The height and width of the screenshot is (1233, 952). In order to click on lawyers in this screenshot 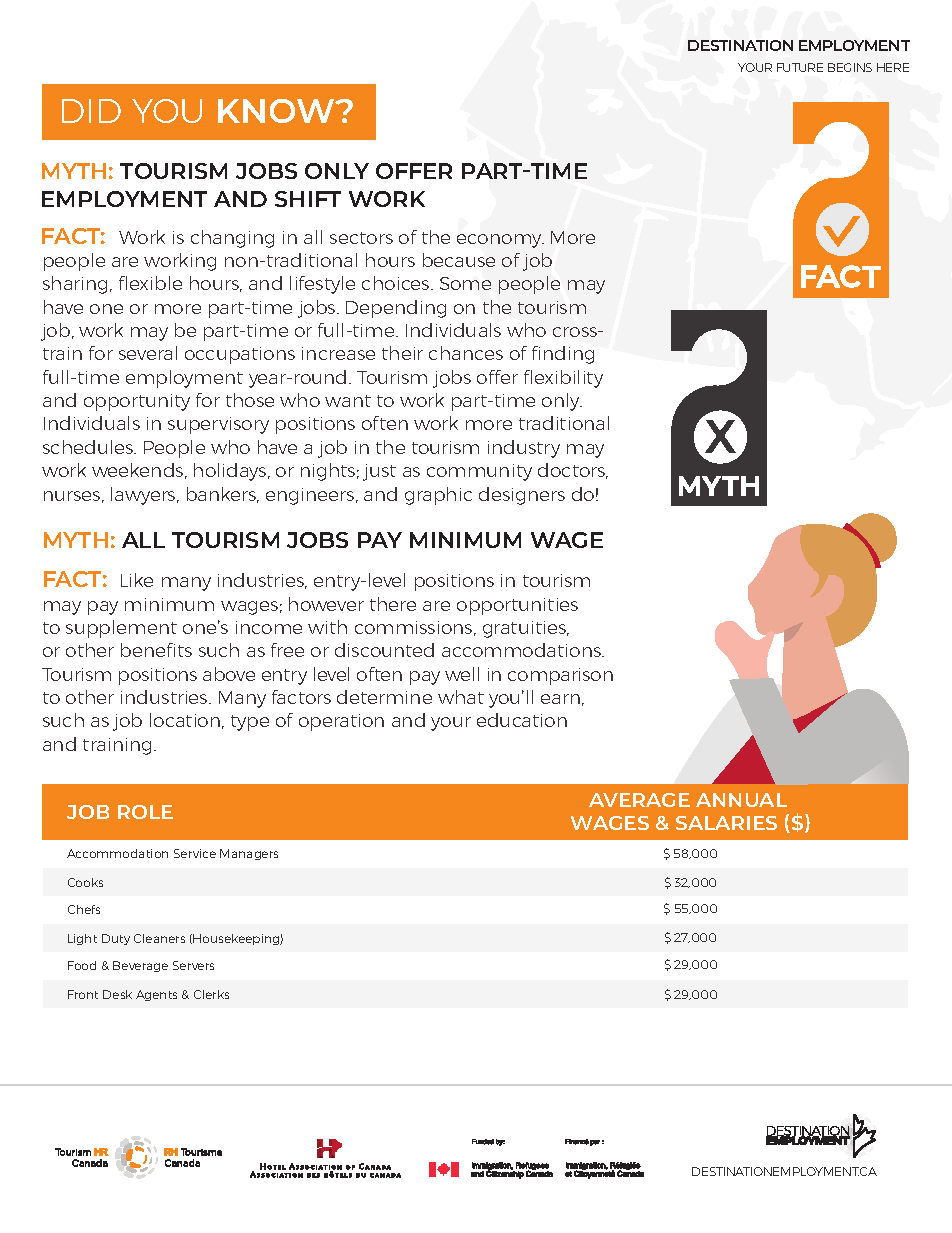, I will do `click(144, 496)`.
